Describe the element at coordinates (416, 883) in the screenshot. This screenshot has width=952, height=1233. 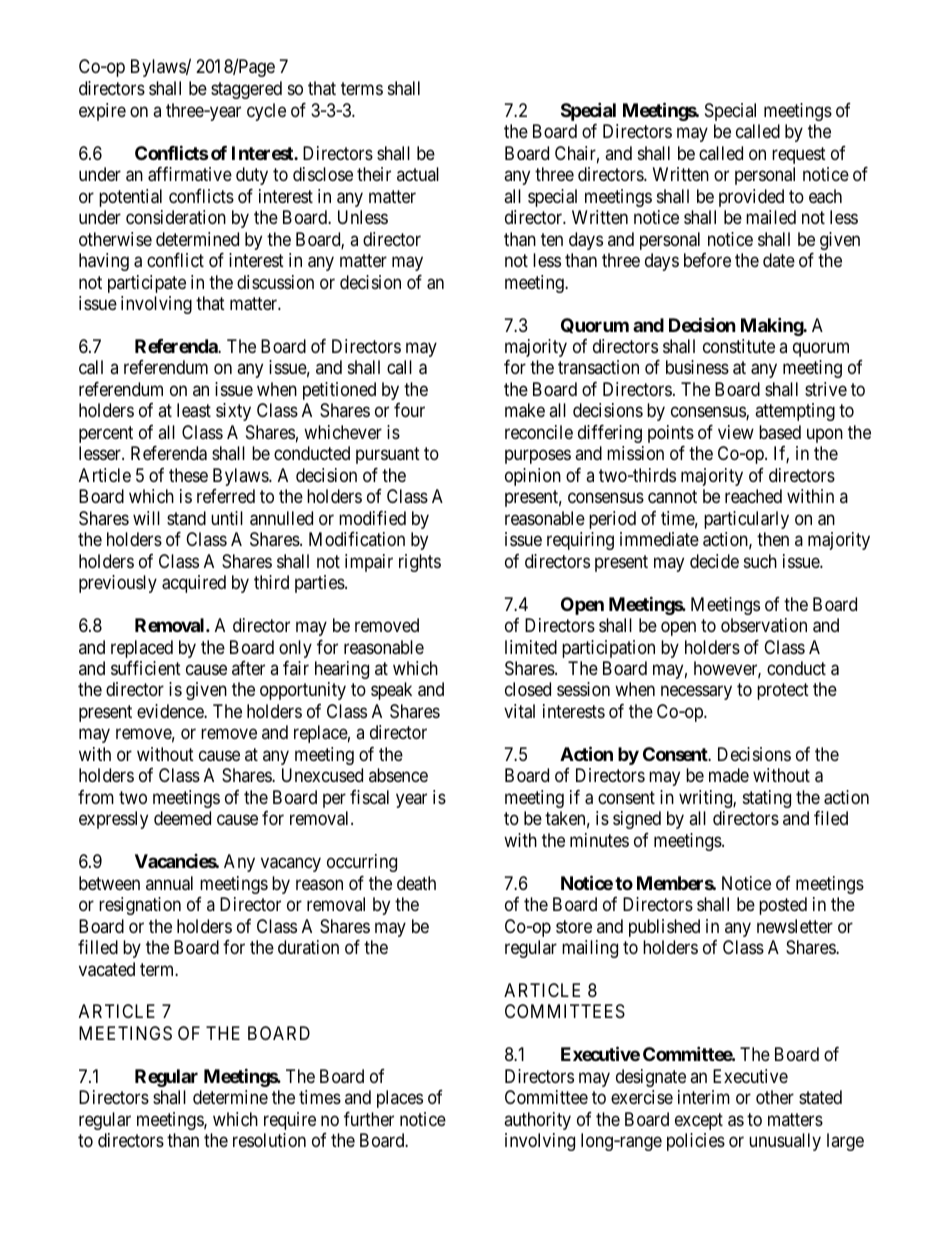
I see `death` at that location.
